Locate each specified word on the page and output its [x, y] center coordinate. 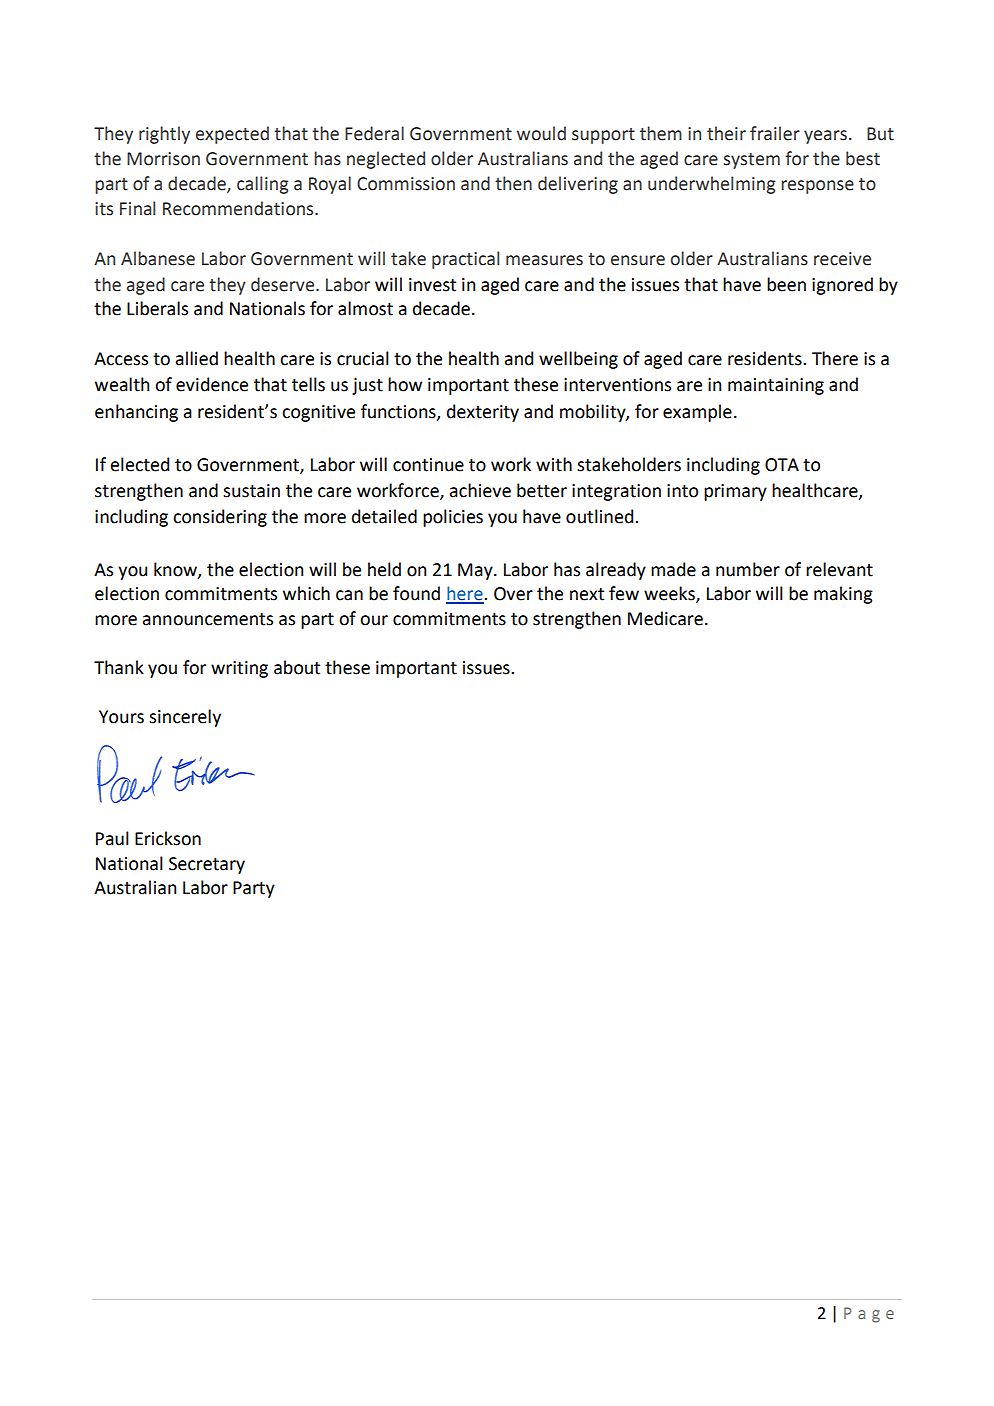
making [843, 595]
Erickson [168, 838]
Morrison [163, 159]
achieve [480, 490]
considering [220, 518]
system [752, 161]
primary [735, 492]
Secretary [207, 865]
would [541, 133]
